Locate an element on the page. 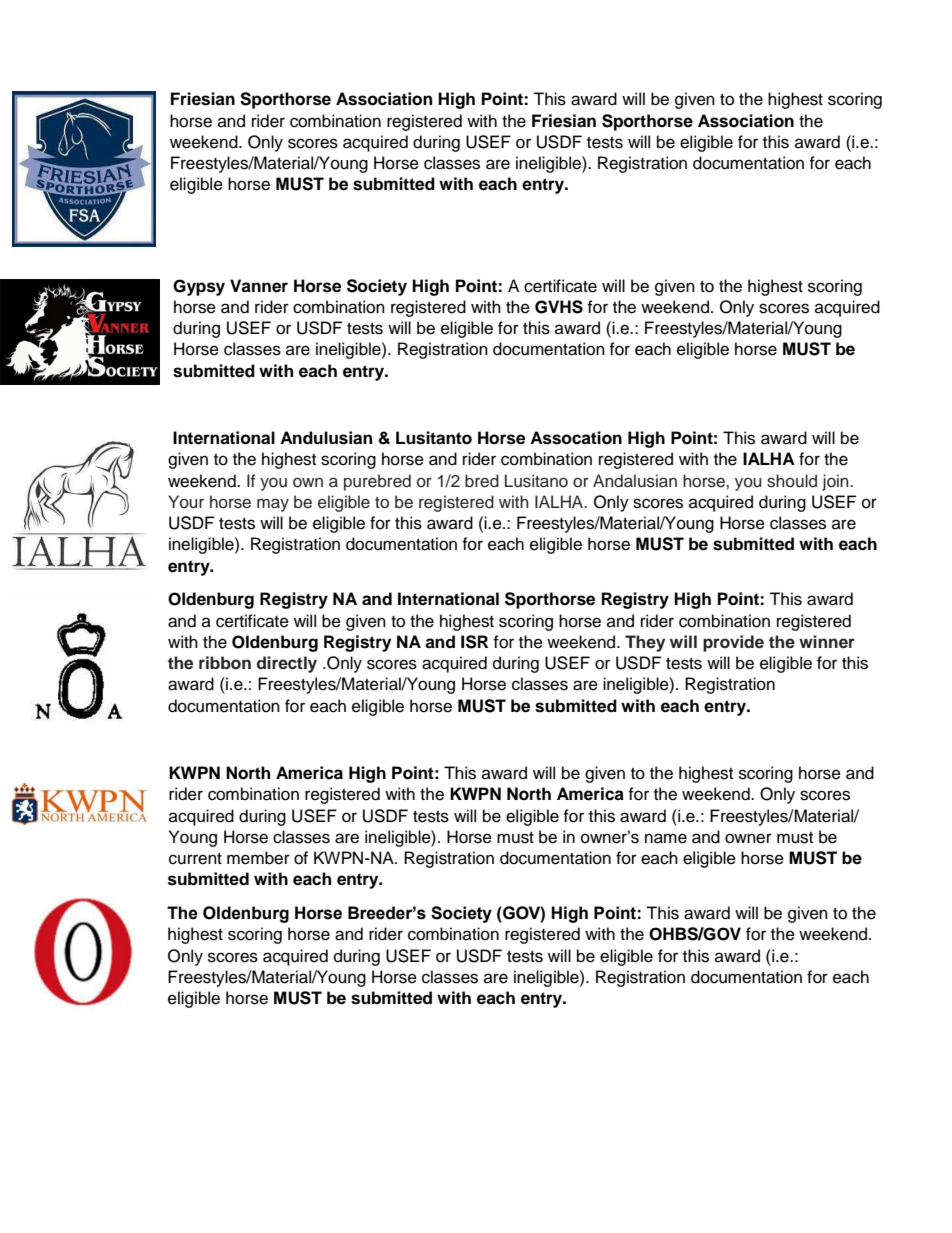  may is located at coordinates (273, 505).
